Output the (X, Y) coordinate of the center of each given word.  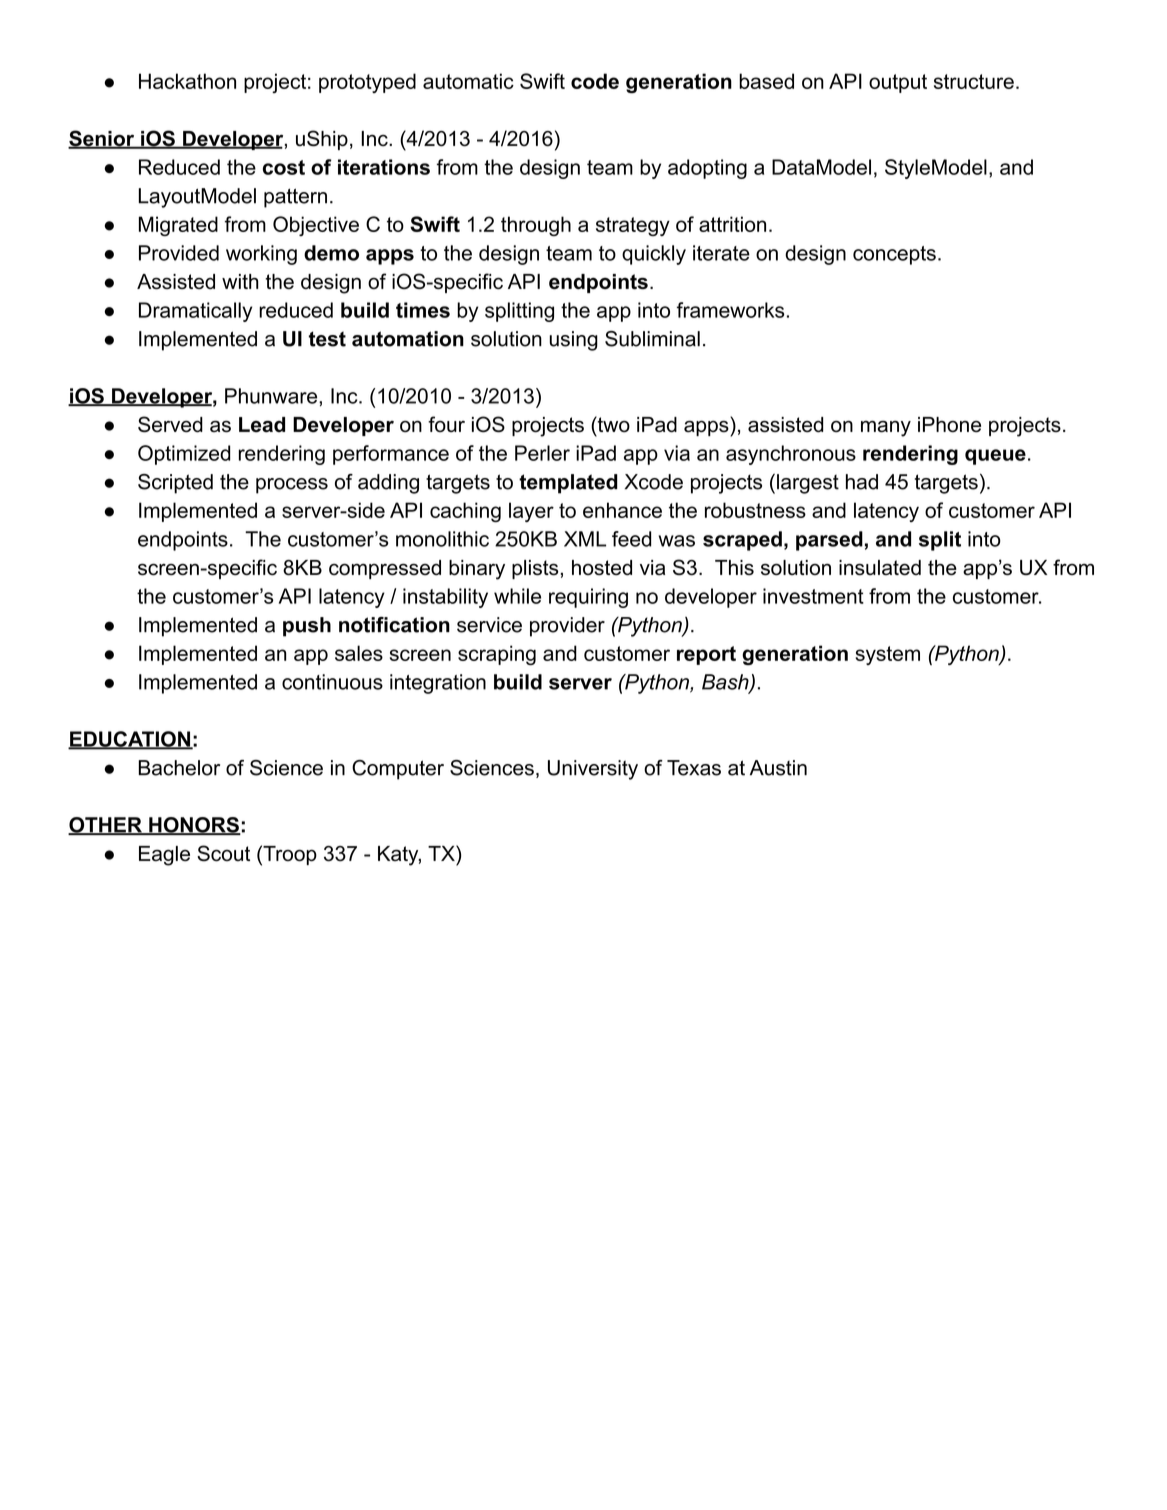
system (888, 655)
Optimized (184, 455)
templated (568, 484)
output (898, 83)
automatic (468, 81)
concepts (894, 255)
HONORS (194, 826)
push (307, 627)
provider (567, 627)
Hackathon (187, 81)
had (862, 482)
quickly (654, 255)
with (240, 281)
